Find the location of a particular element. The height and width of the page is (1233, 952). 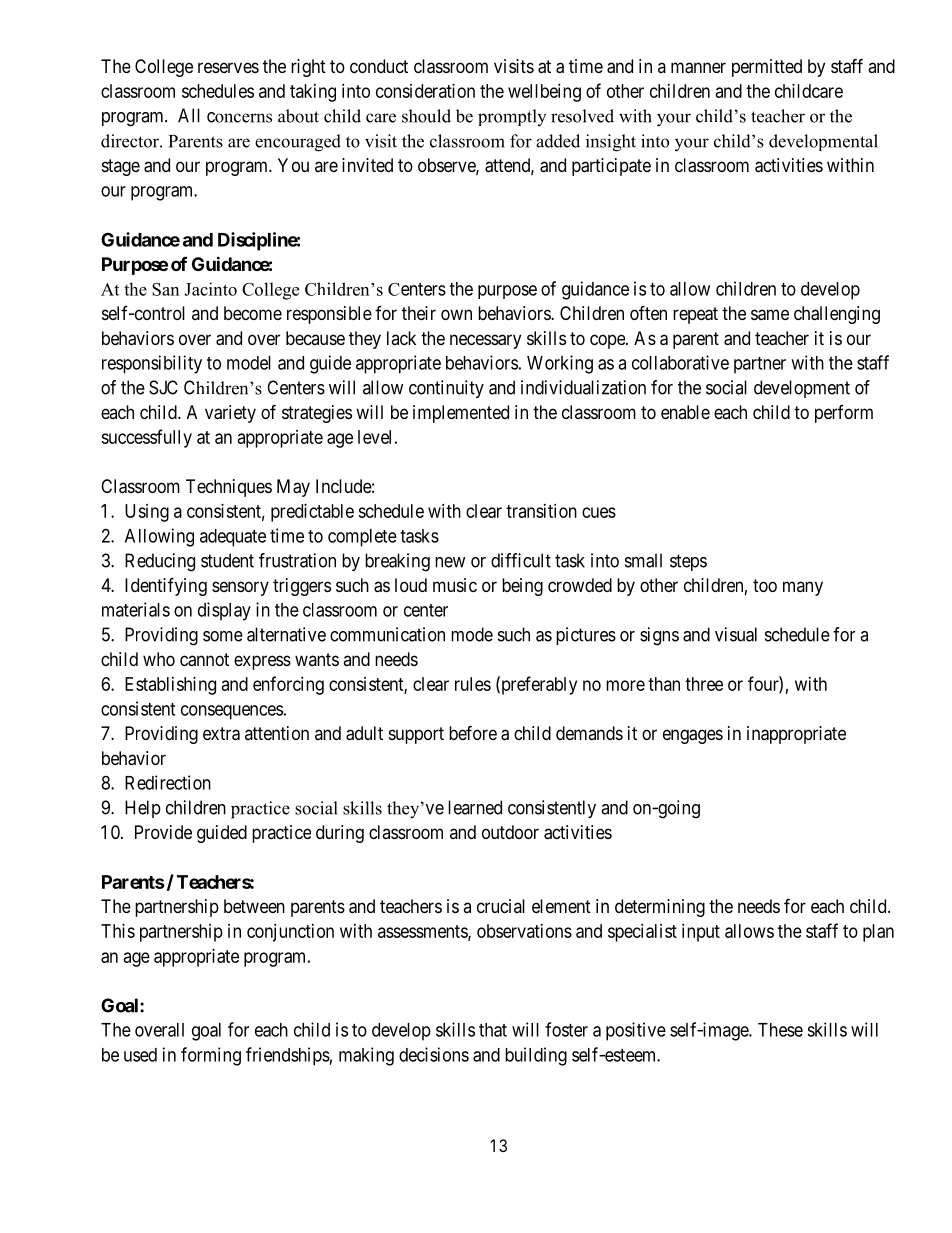

student is located at coordinates (227, 560).
